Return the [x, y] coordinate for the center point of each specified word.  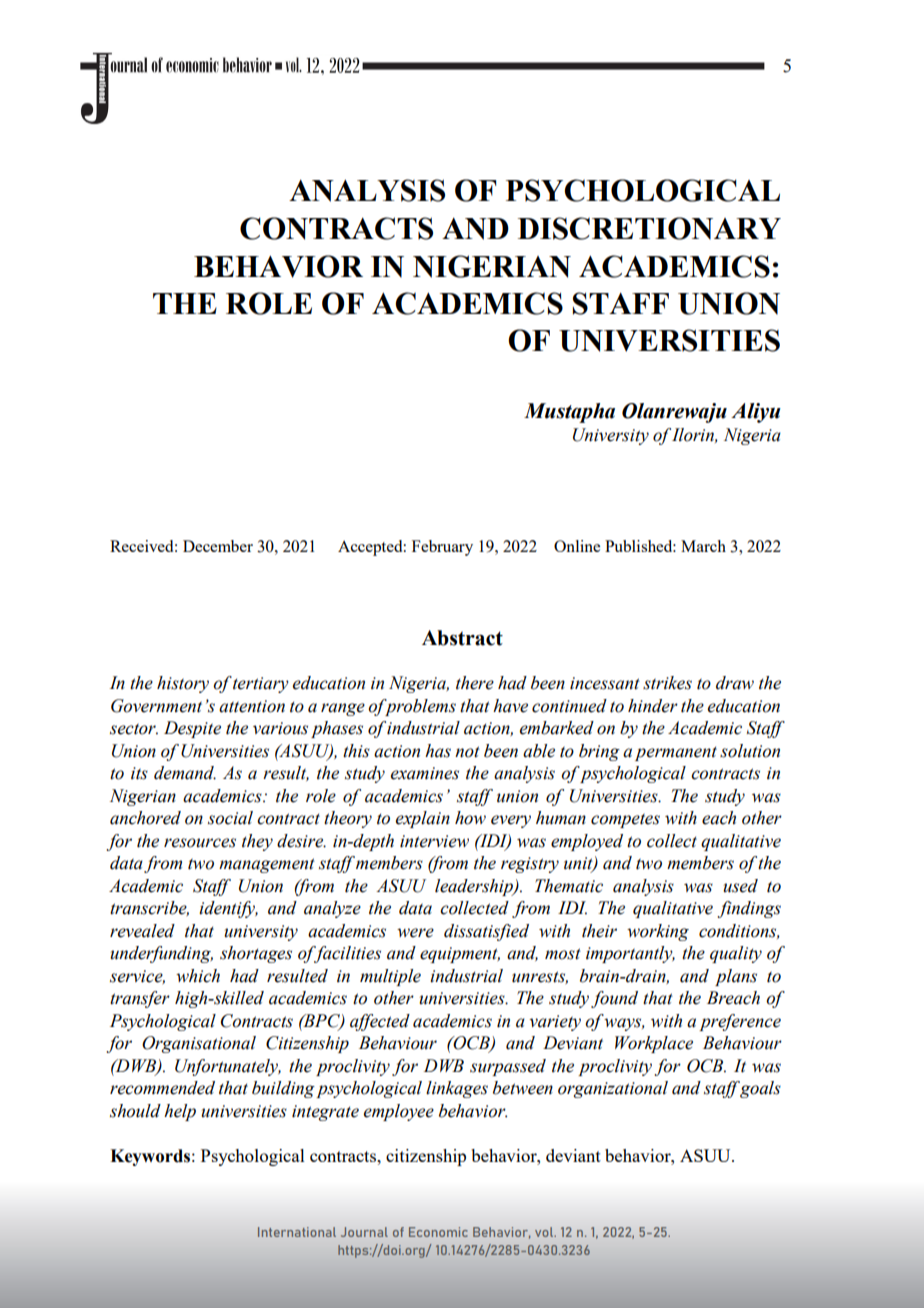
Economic [438, 1232]
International [297, 1232]
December [218, 546]
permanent [676, 754]
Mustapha [569, 413]
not [467, 752]
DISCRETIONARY [649, 228]
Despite [192, 729]
